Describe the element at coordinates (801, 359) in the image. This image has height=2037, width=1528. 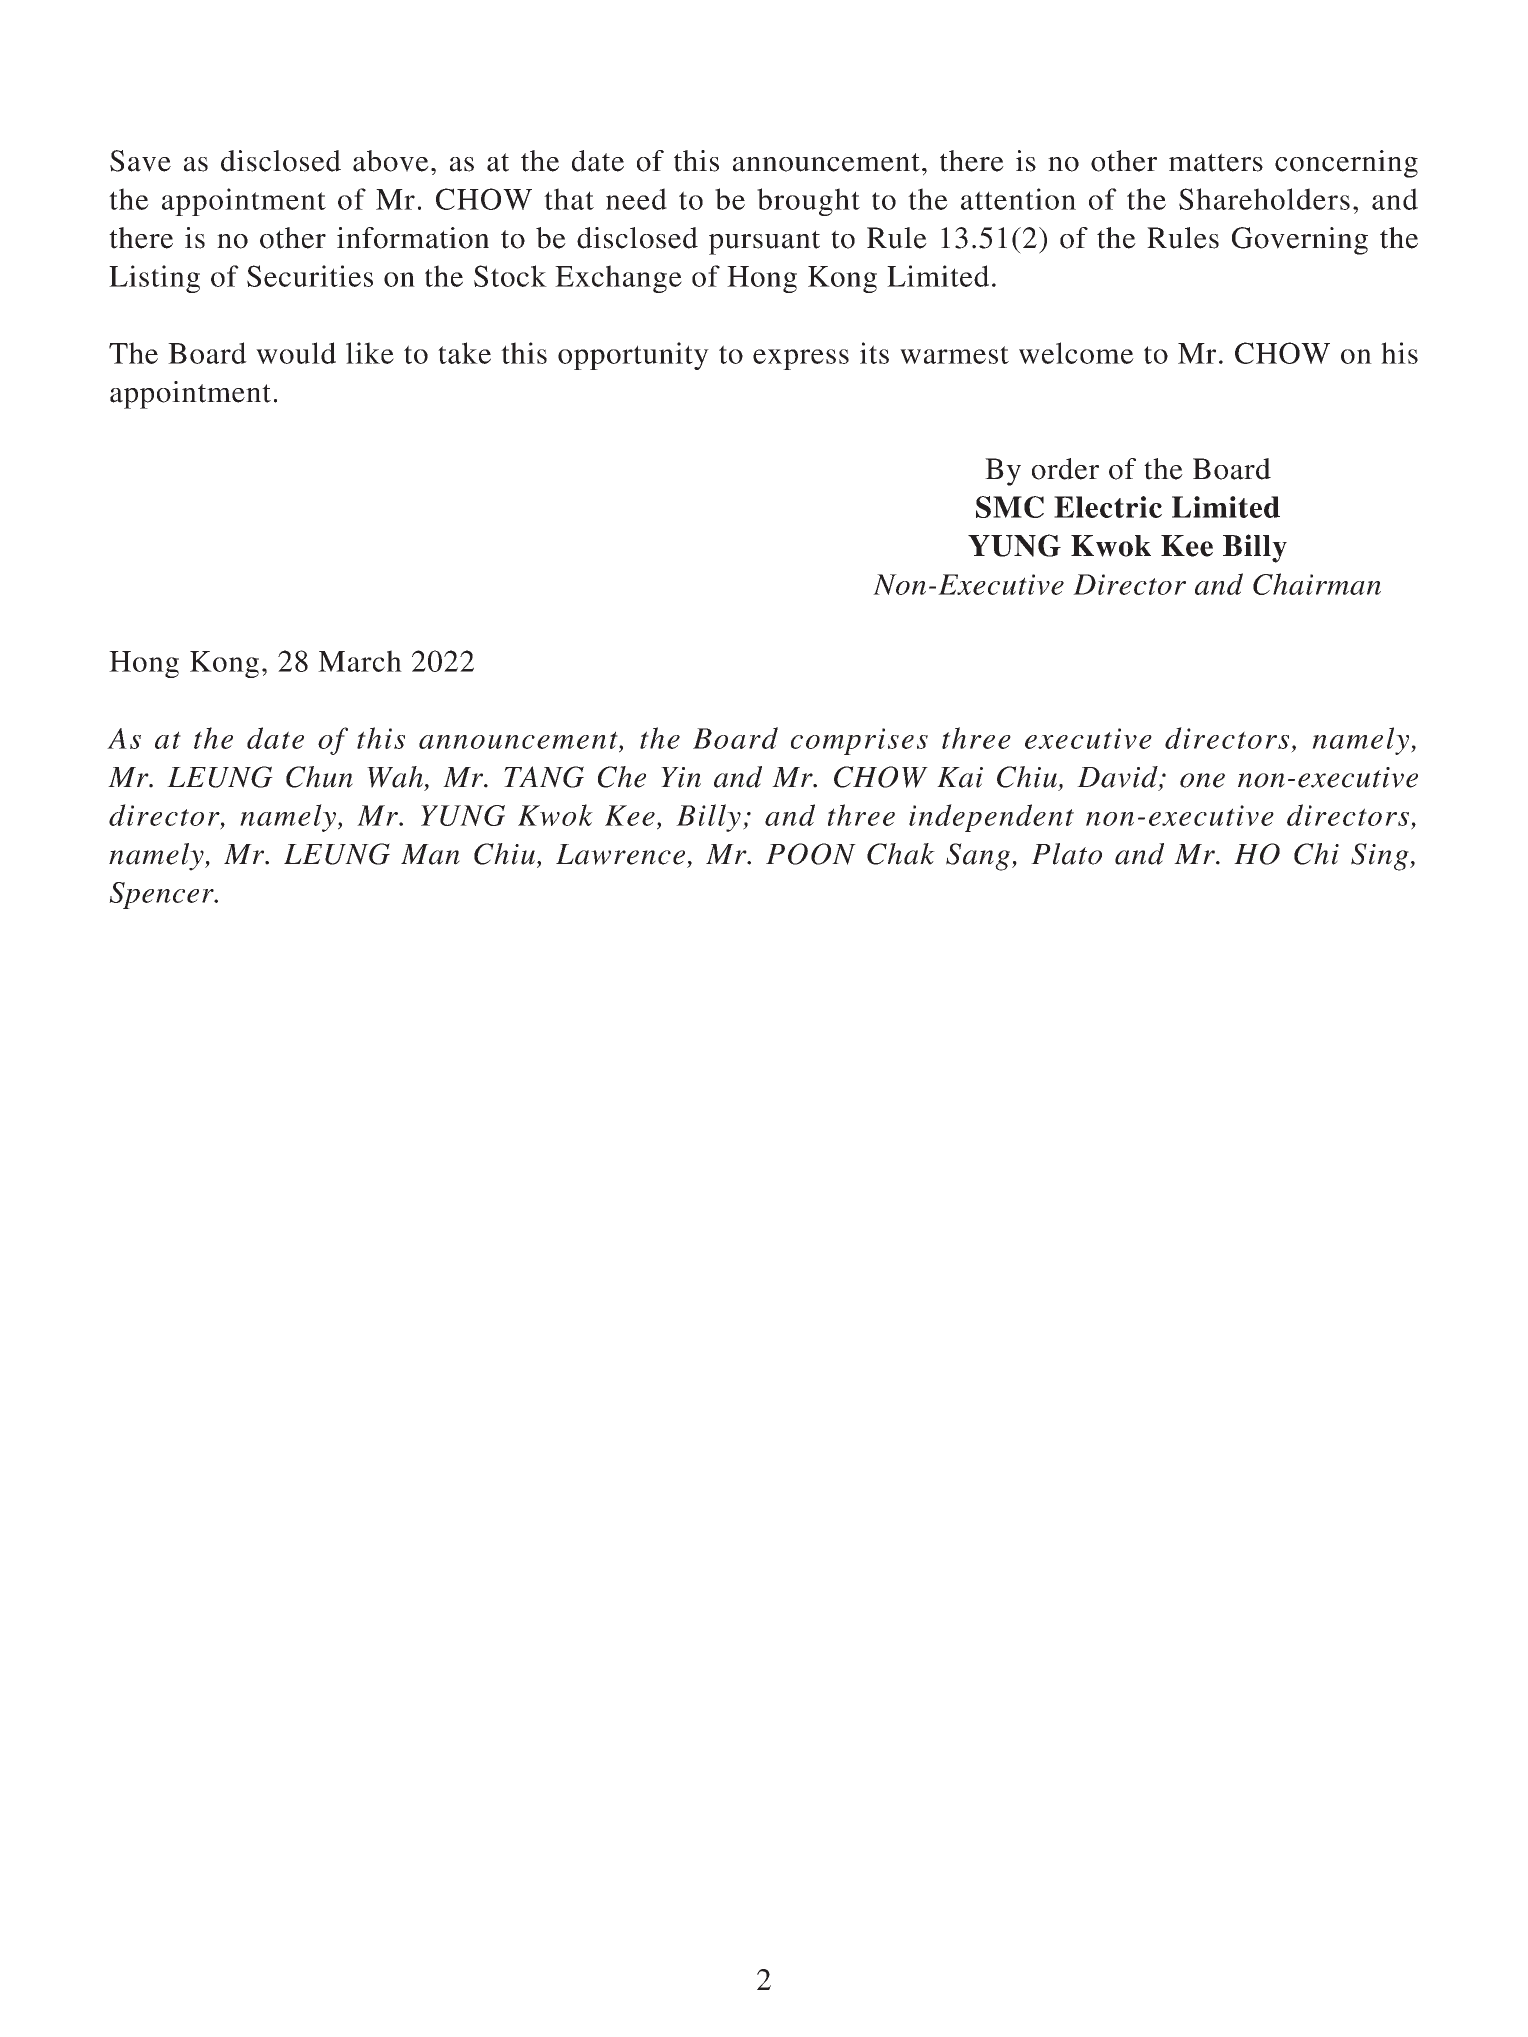
I see `express` at that location.
